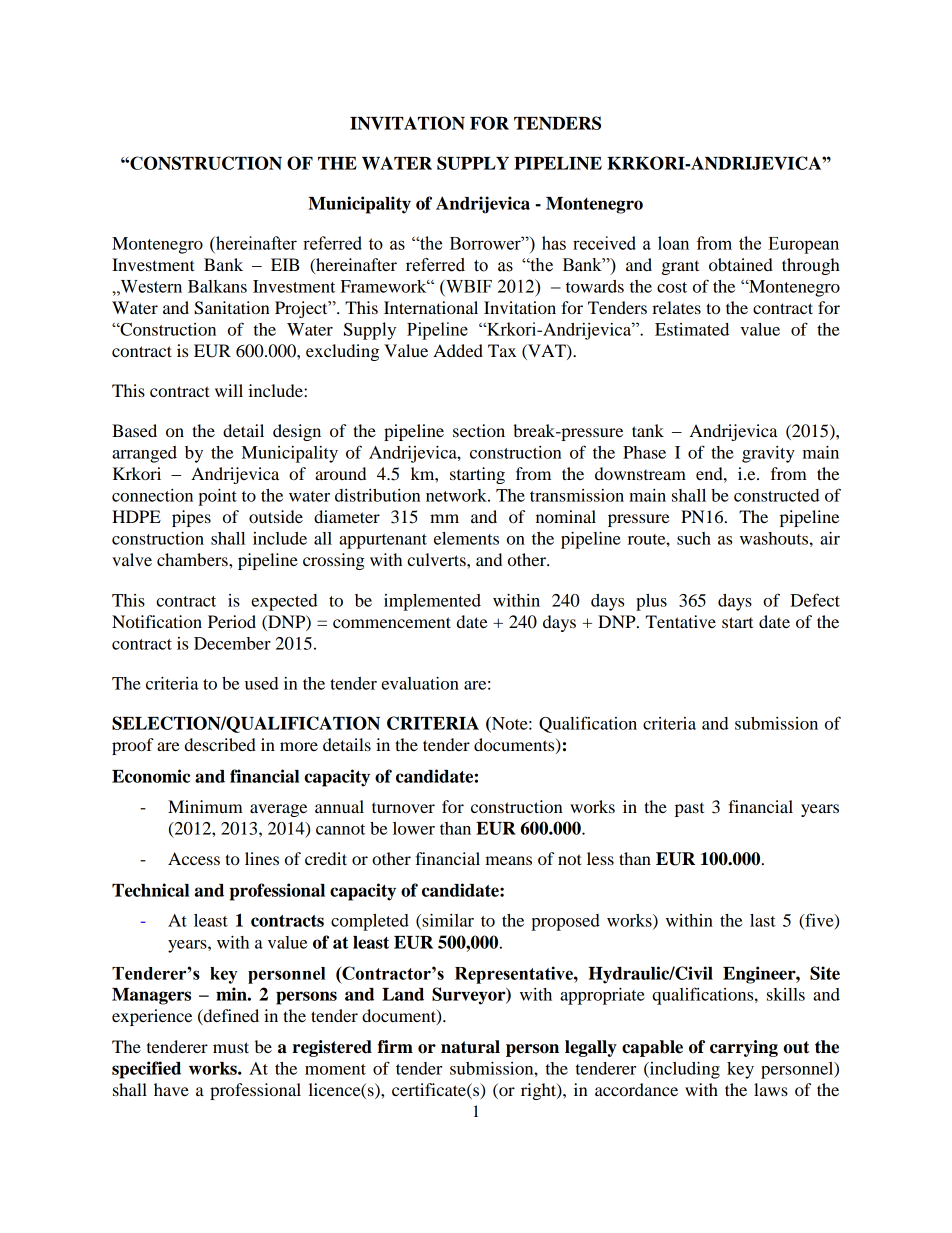  Describe the element at coordinates (231, 1047) in the page. I see `must` at that location.
